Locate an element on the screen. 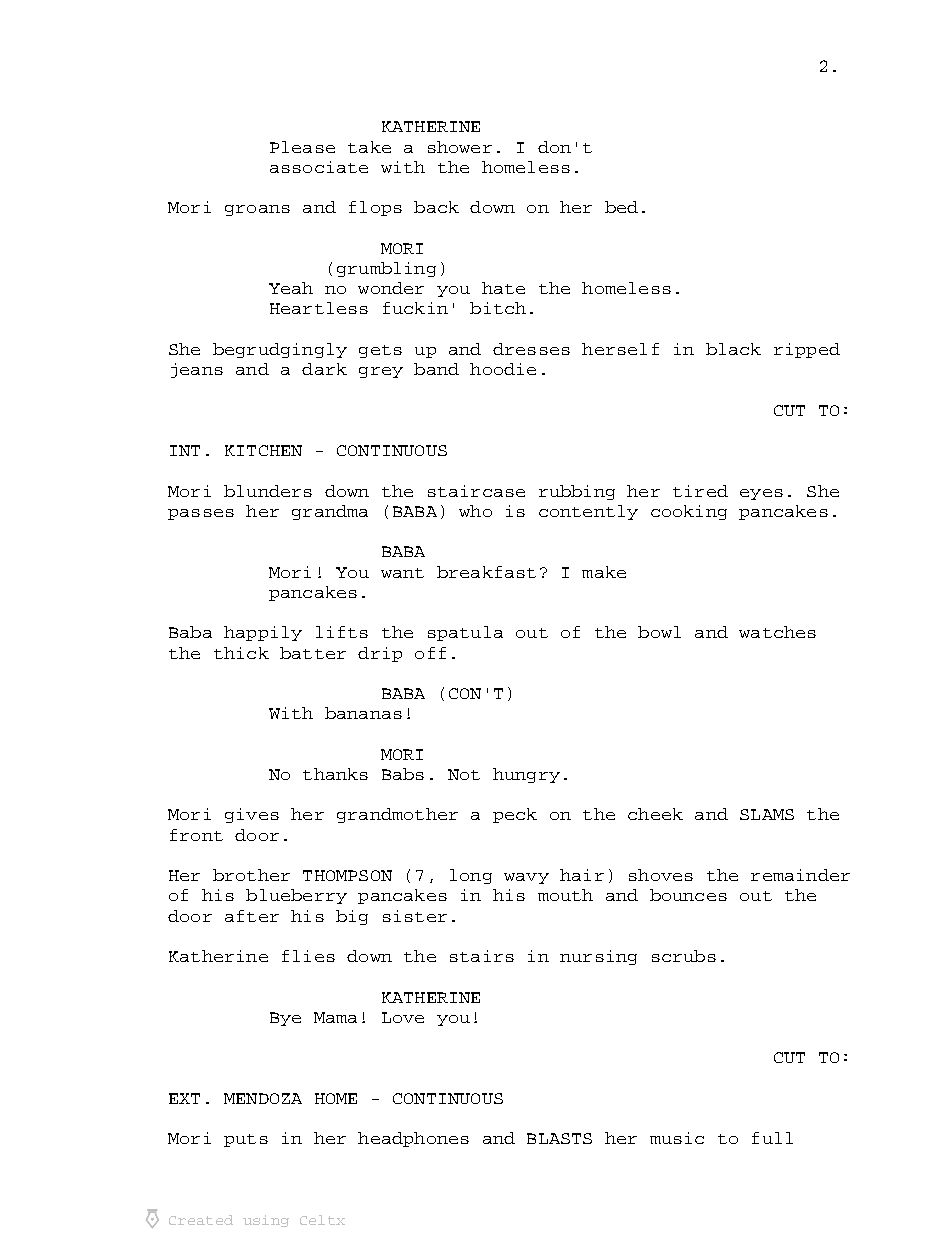 The image size is (952, 1233). BLASTS is located at coordinates (559, 1138).
